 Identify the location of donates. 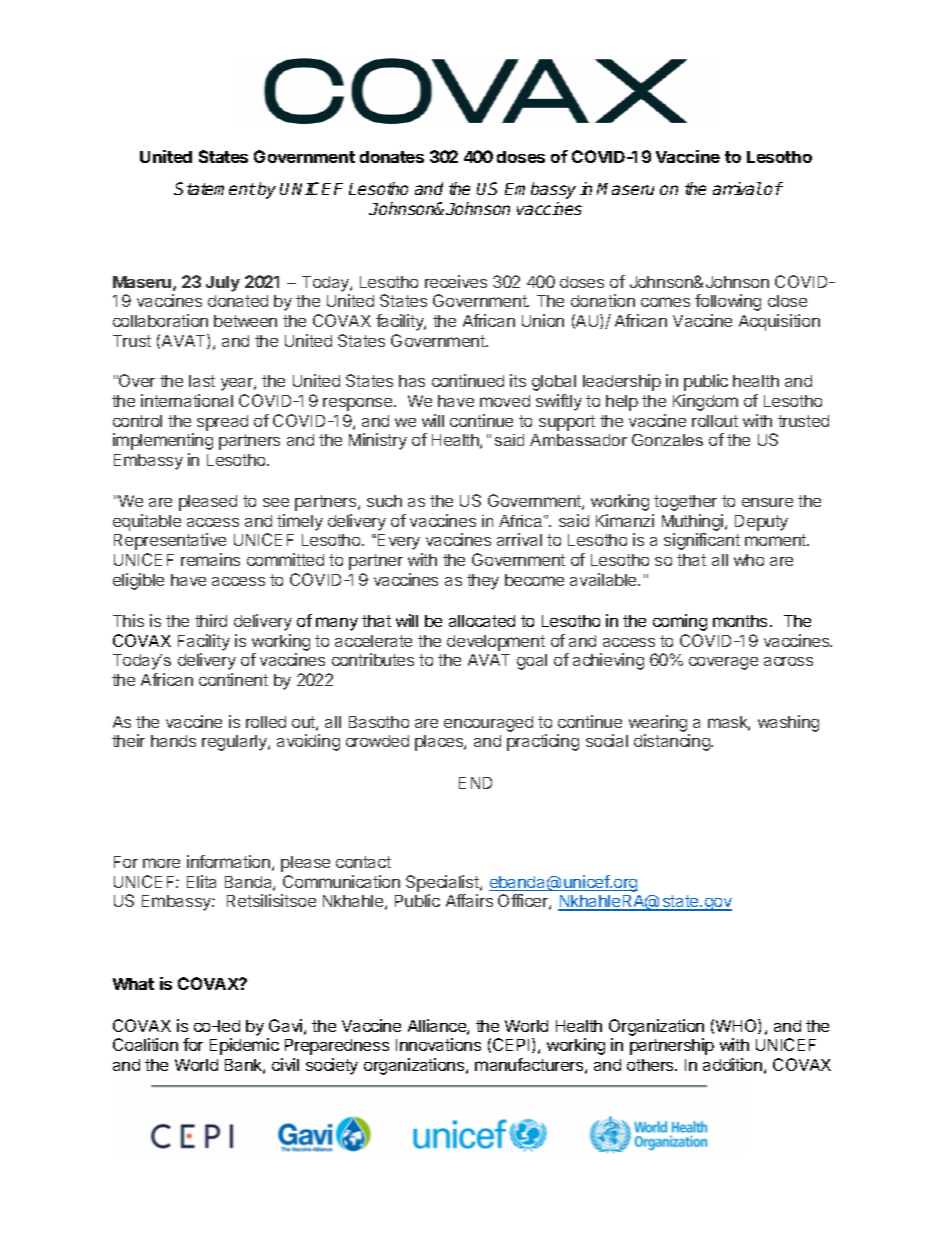
(392, 157).
